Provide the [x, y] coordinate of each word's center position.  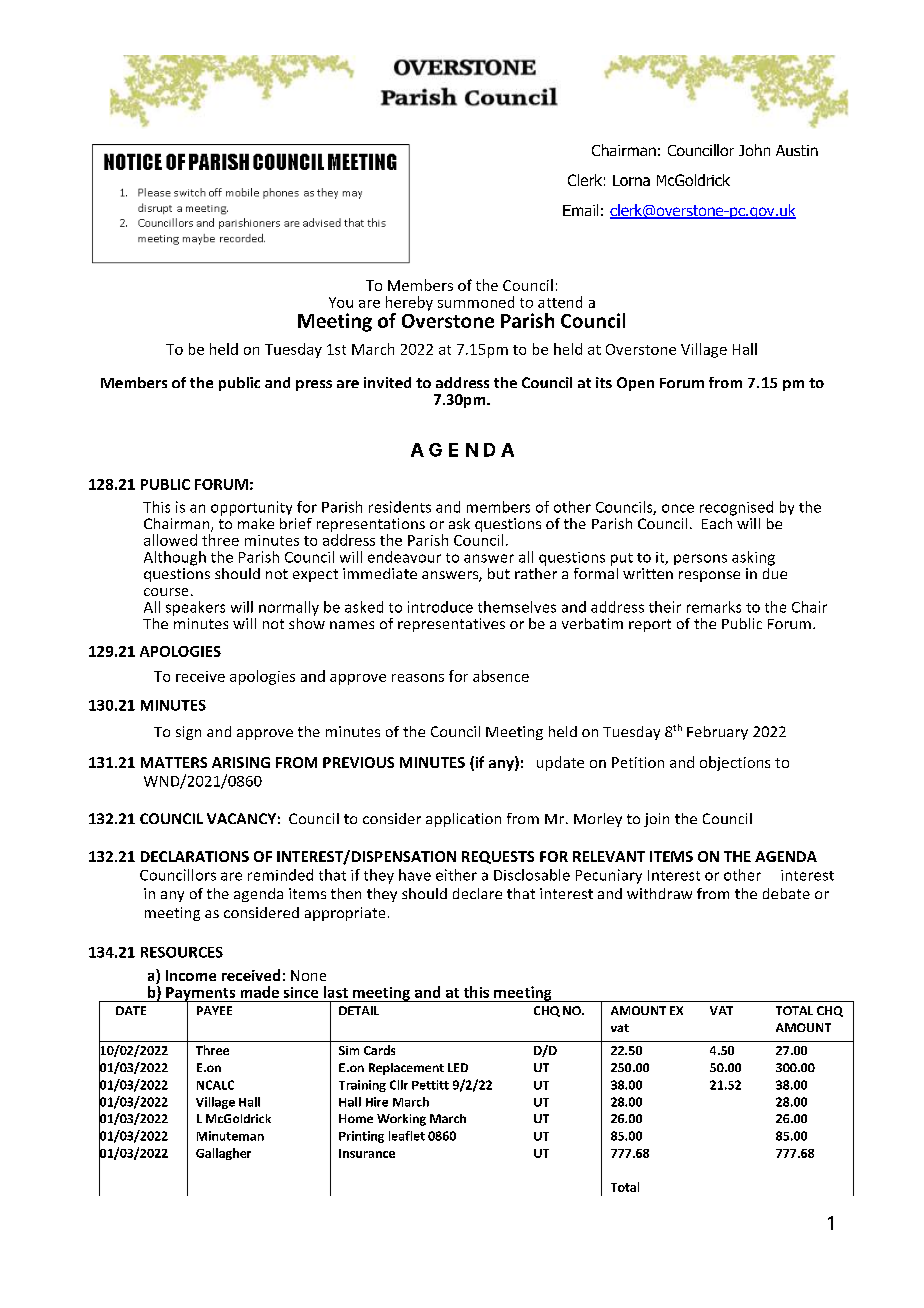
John [754, 150]
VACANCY [241, 818]
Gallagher [223, 1154]
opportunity [251, 508]
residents [400, 507]
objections [735, 763]
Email [580, 210]
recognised [736, 508]
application [463, 820]
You [341, 302]
